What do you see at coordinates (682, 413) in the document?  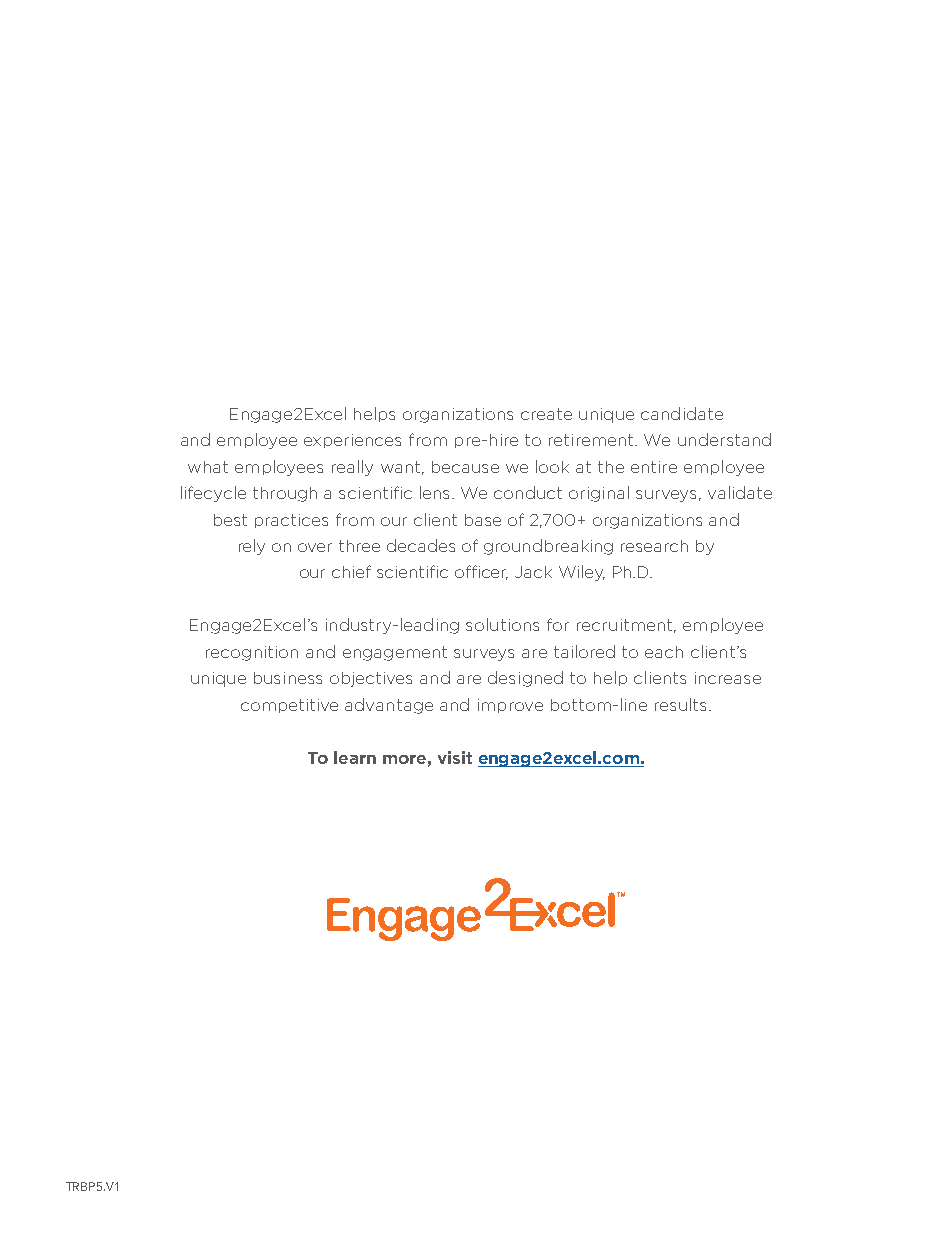 I see `candidate` at bounding box center [682, 413].
